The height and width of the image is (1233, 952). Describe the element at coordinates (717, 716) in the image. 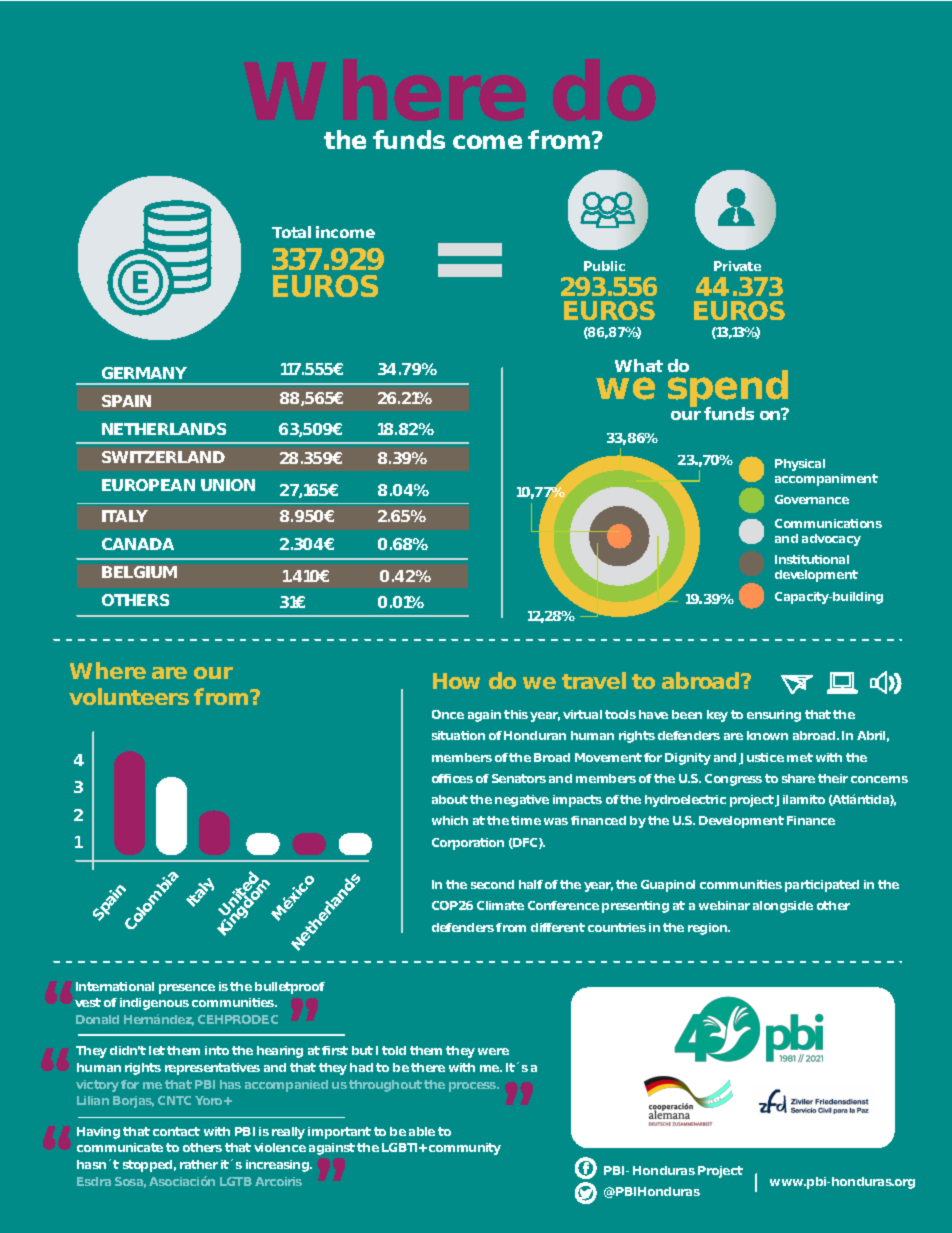

I see `key` at that location.
